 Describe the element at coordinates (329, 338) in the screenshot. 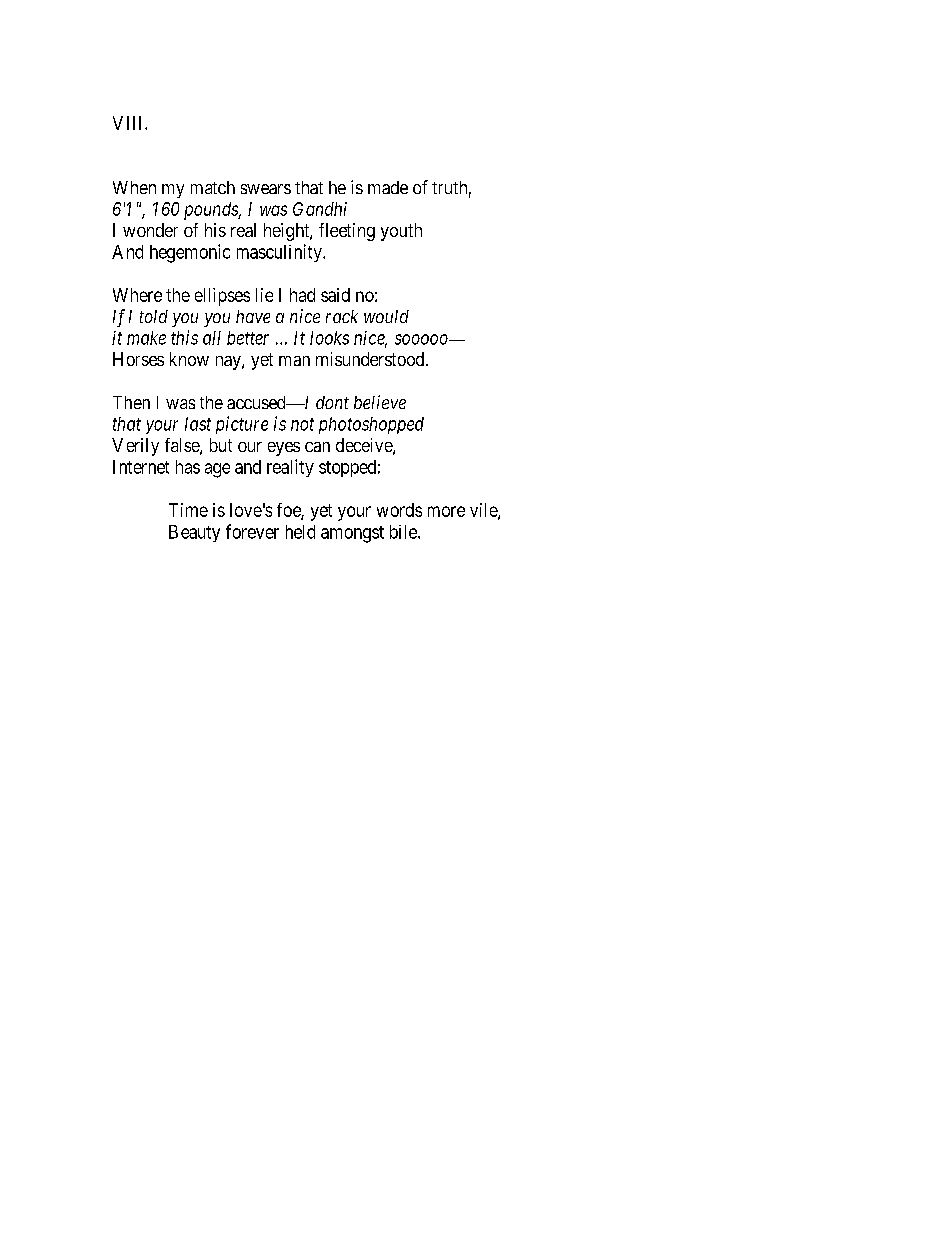

I see `looks` at that location.
